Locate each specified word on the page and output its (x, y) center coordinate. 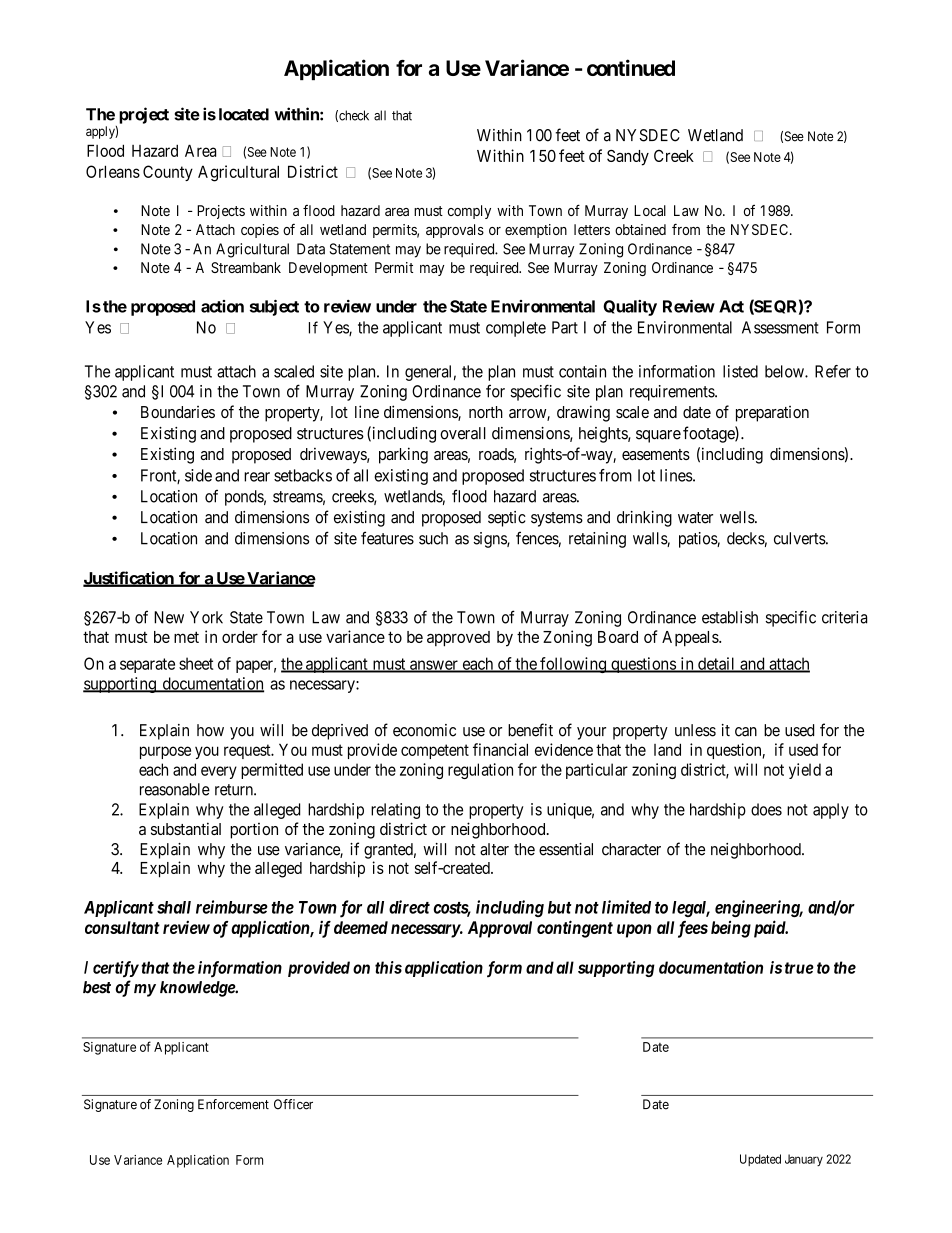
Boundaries (178, 412)
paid (770, 929)
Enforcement (233, 1104)
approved (458, 639)
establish (730, 617)
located (244, 114)
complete (516, 329)
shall (174, 907)
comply (469, 212)
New (169, 617)
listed (740, 371)
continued (631, 67)
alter (494, 849)
